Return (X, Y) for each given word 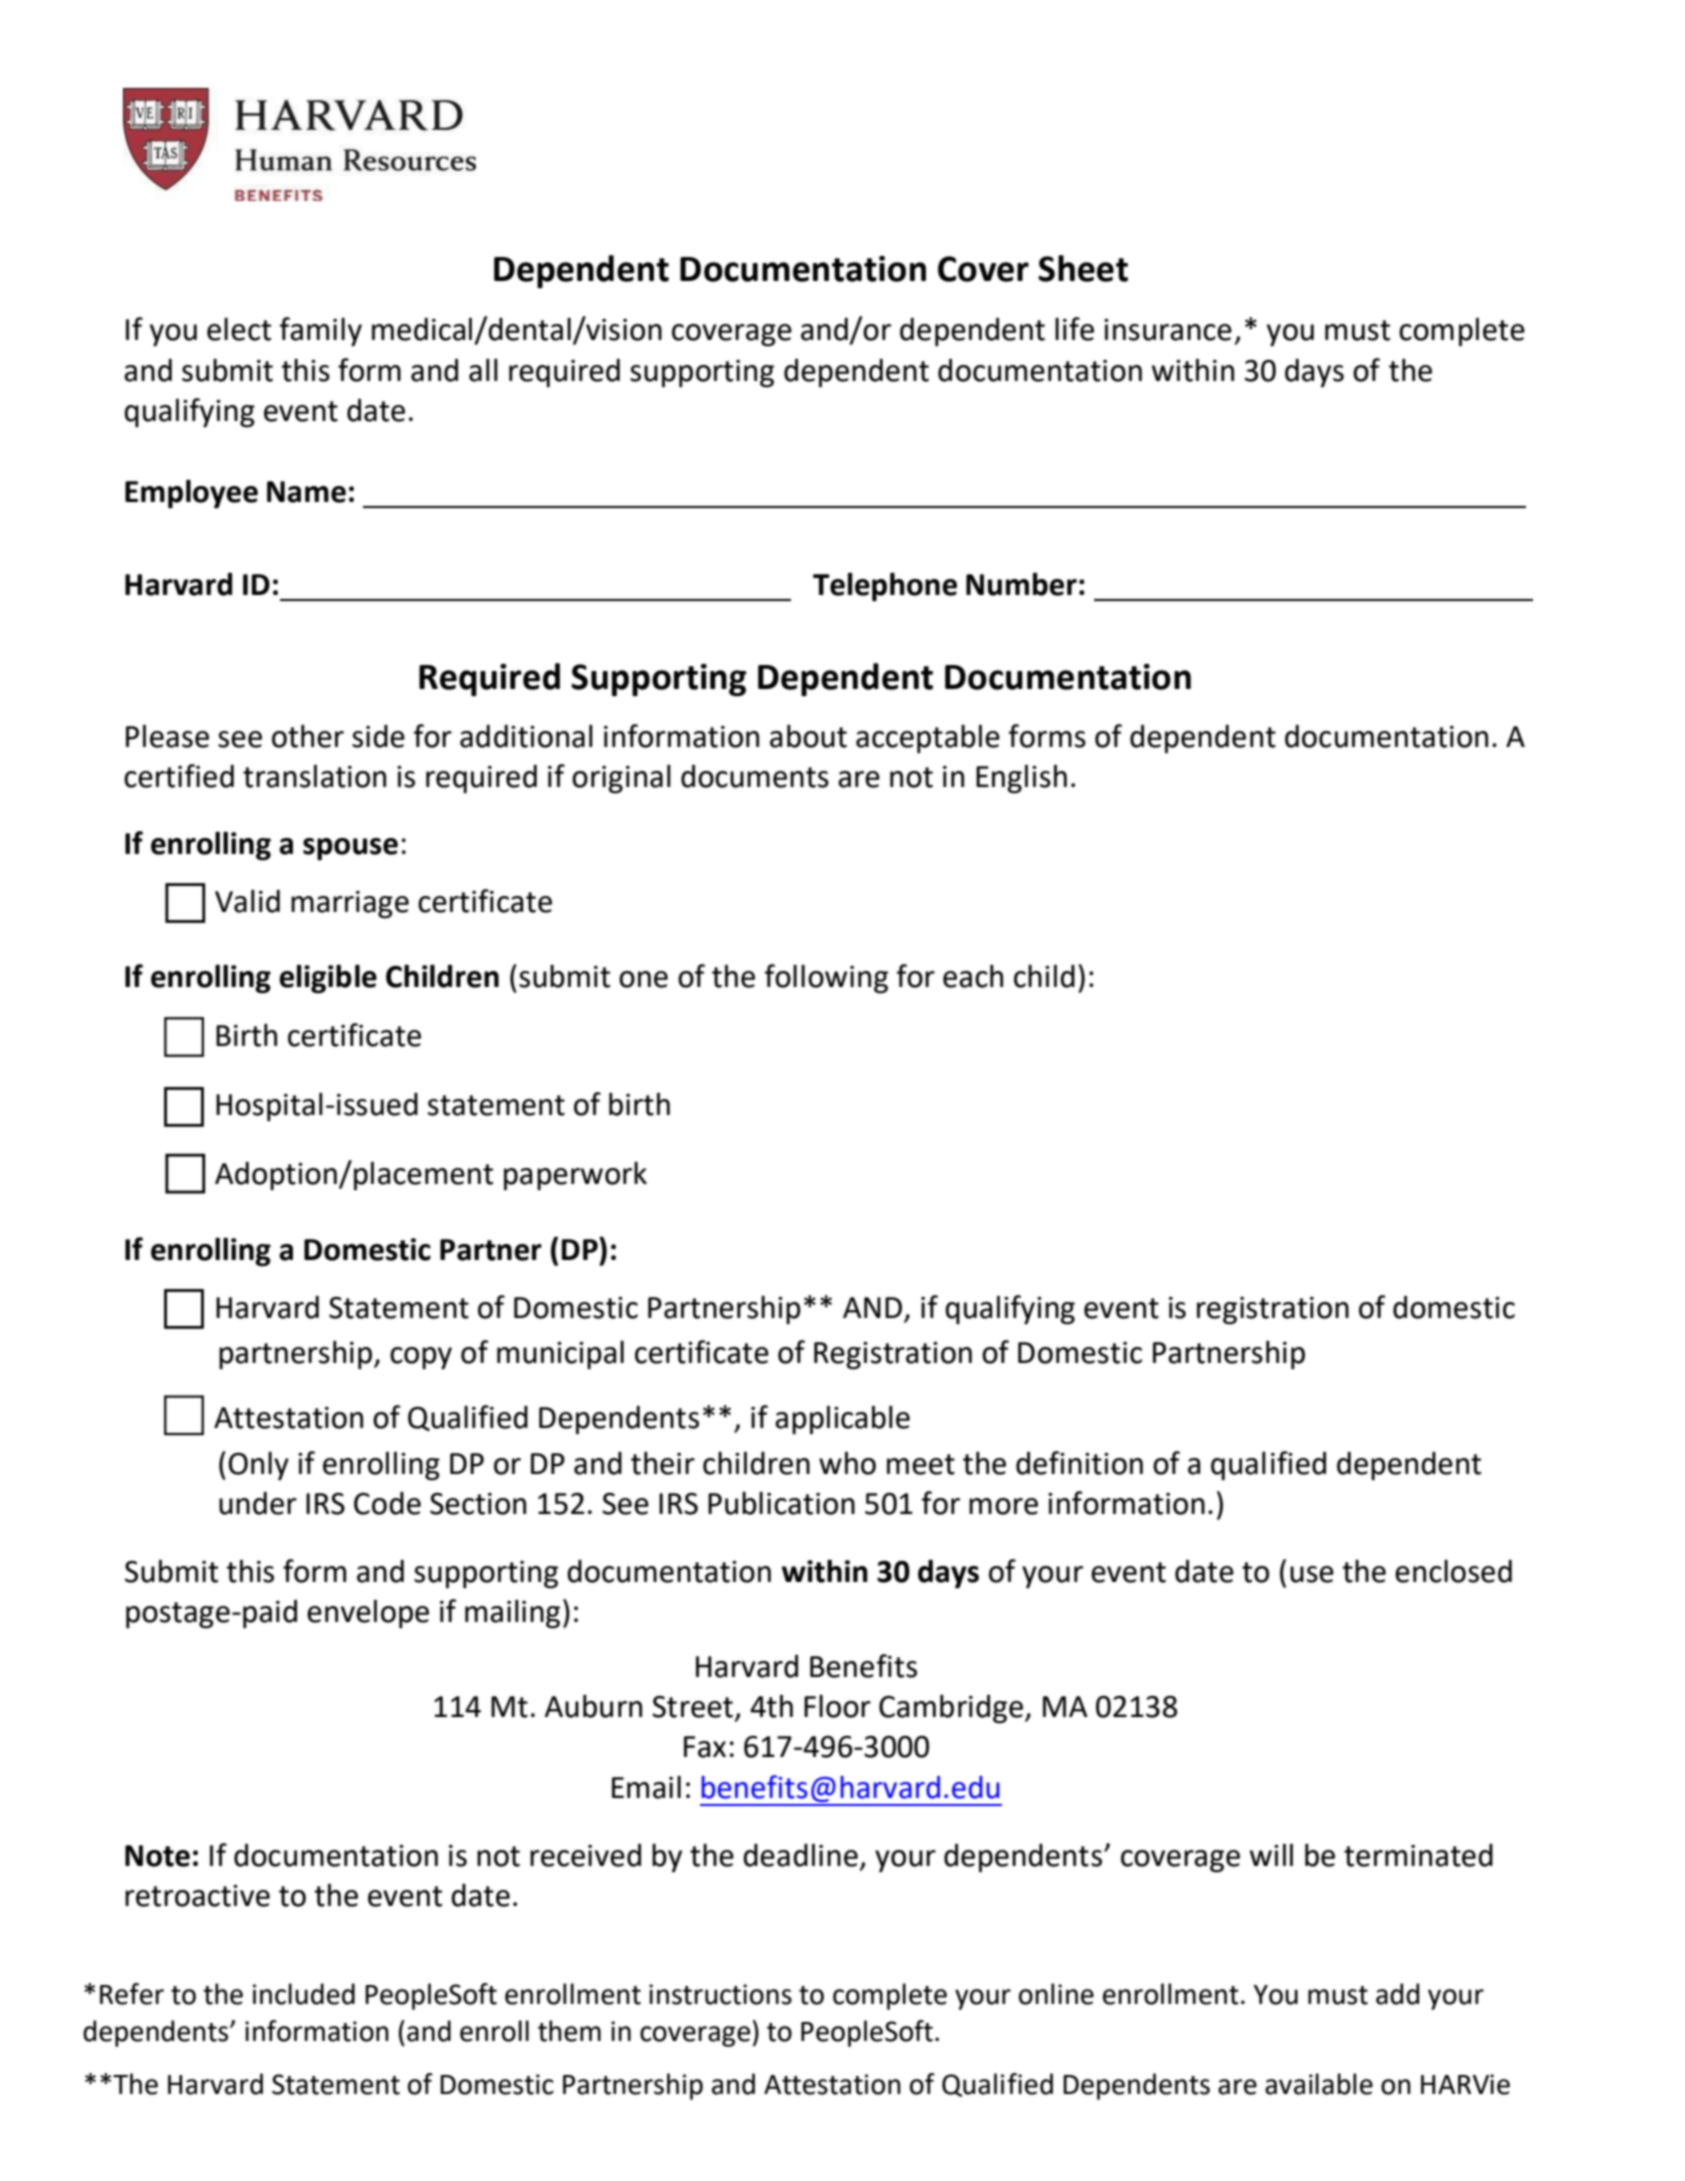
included (304, 1994)
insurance (1168, 330)
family (321, 332)
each (973, 976)
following (826, 979)
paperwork (575, 1176)
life (1074, 329)
